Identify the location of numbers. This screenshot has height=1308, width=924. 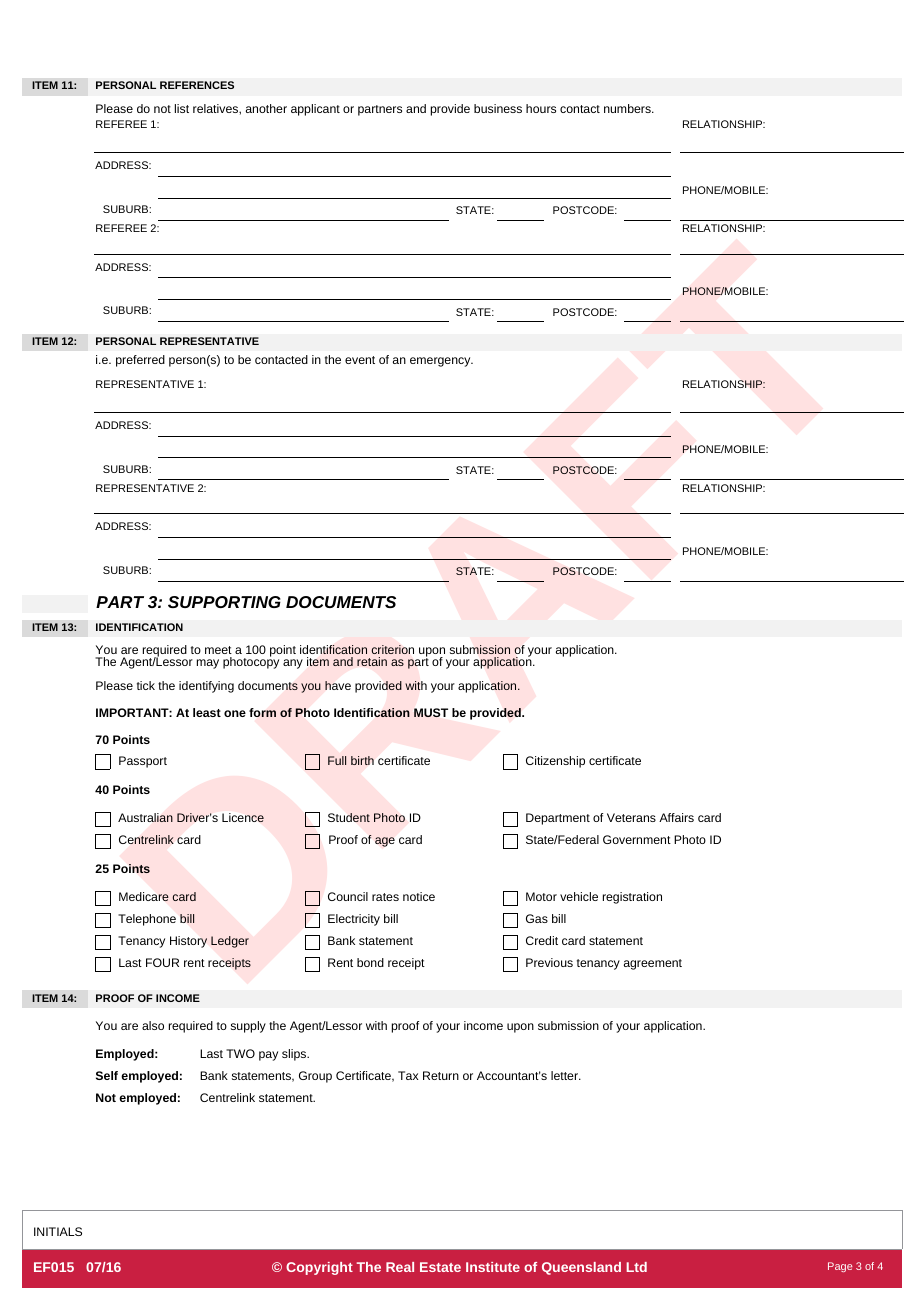
(628, 108).
